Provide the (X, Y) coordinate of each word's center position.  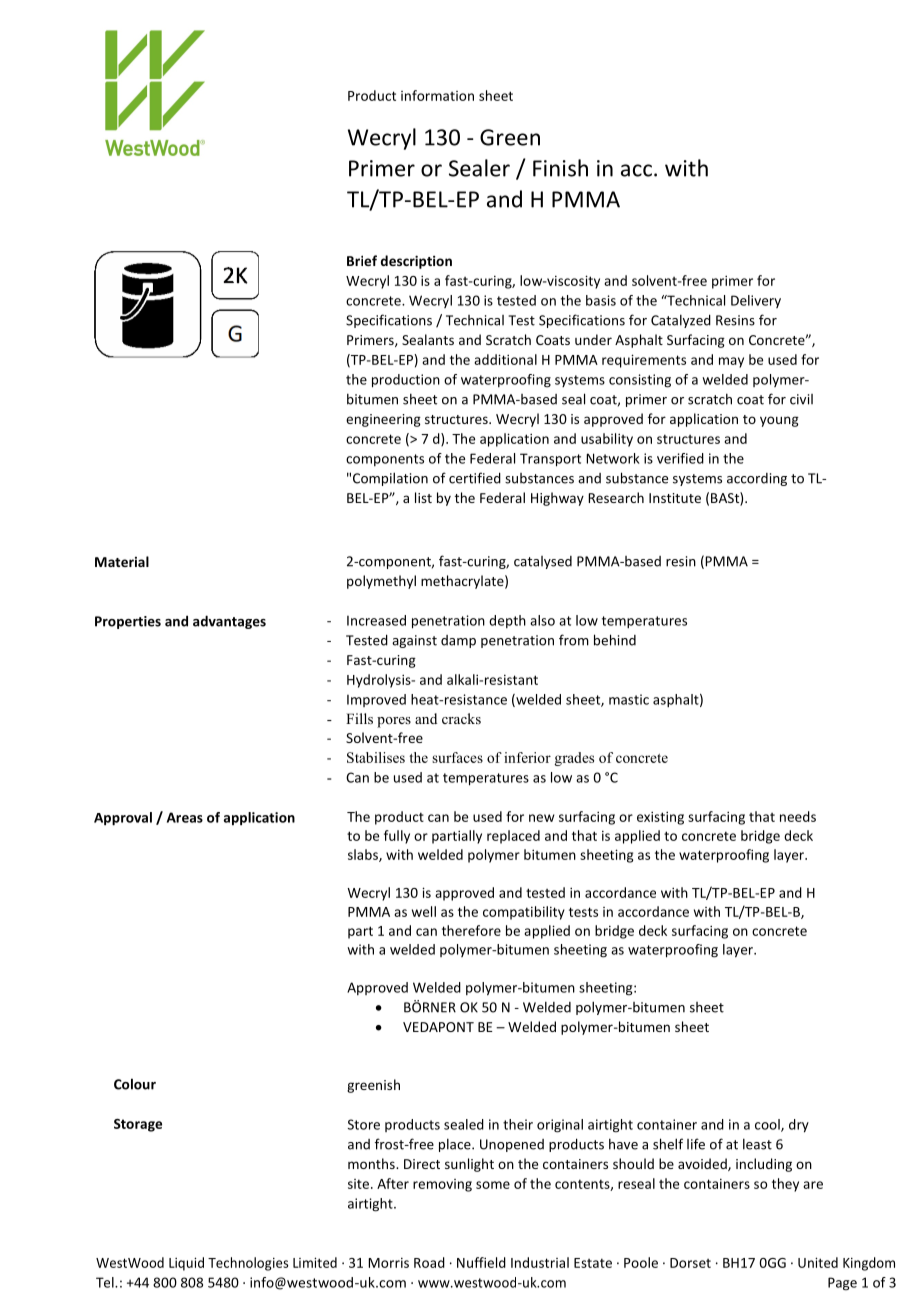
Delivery (756, 301)
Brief (362, 260)
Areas (185, 817)
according (757, 479)
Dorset (690, 1263)
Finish (560, 168)
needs (798, 816)
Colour (135, 1084)
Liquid (186, 1264)
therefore (471, 930)
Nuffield (481, 1262)
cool (768, 1125)
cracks (461, 718)
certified (475, 478)
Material (122, 561)
